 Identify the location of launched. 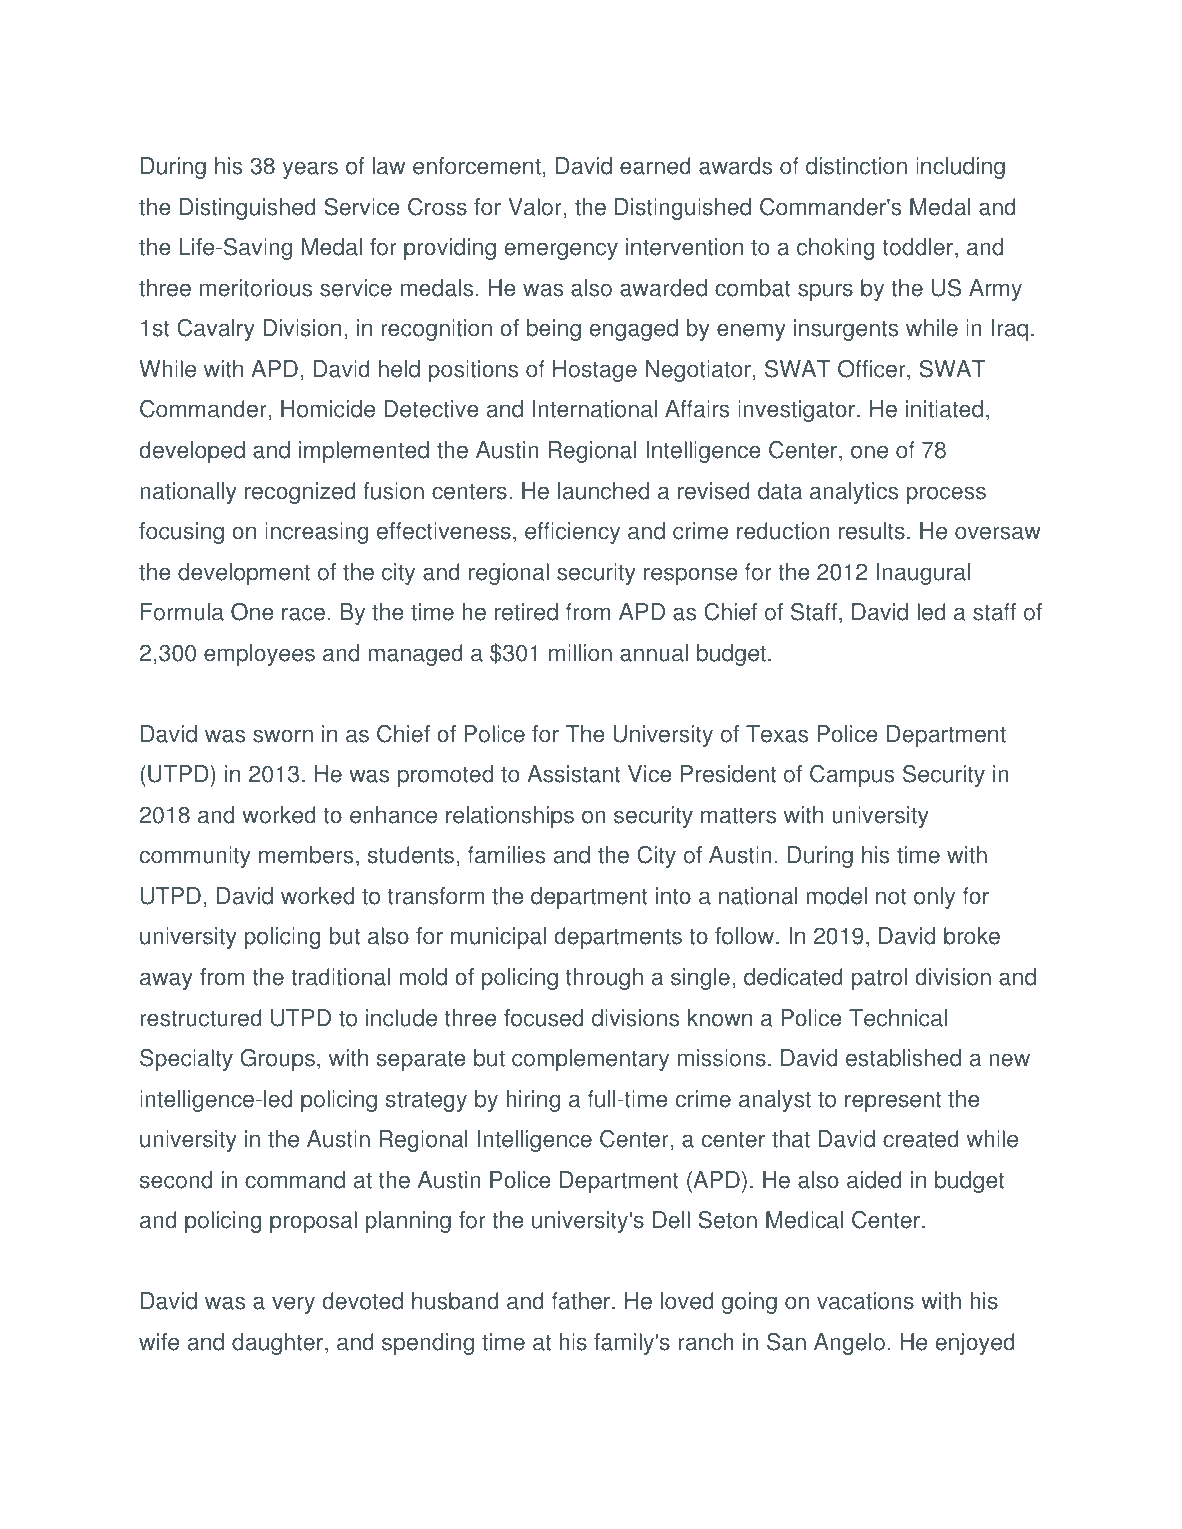
(603, 491).
